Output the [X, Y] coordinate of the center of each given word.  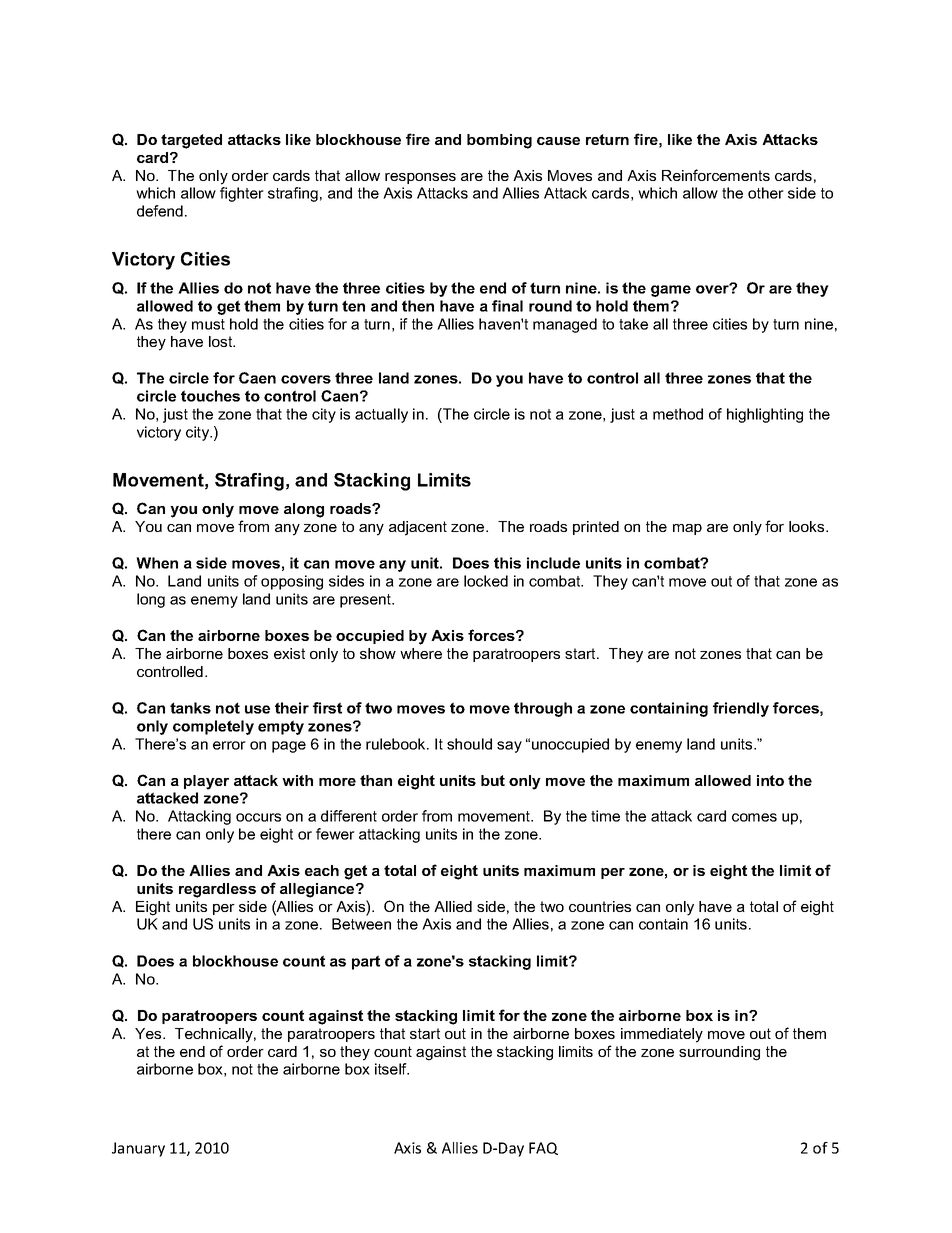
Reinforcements [716, 175]
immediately [662, 1035]
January [138, 1149]
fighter [242, 194]
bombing [499, 141]
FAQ [543, 1148]
